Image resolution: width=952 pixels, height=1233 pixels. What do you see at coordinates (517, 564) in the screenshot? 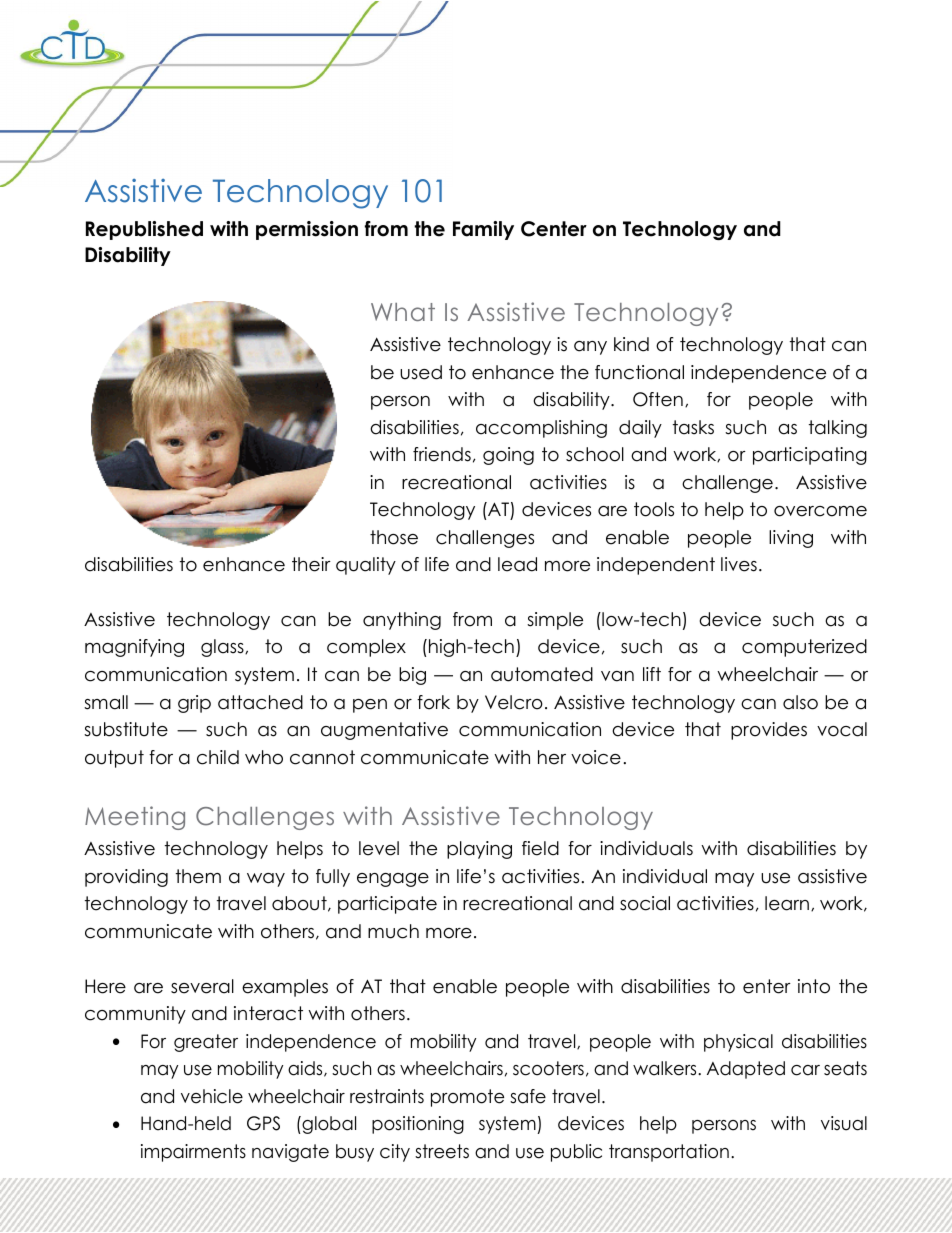
I see `lead` at bounding box center [517, 564].
